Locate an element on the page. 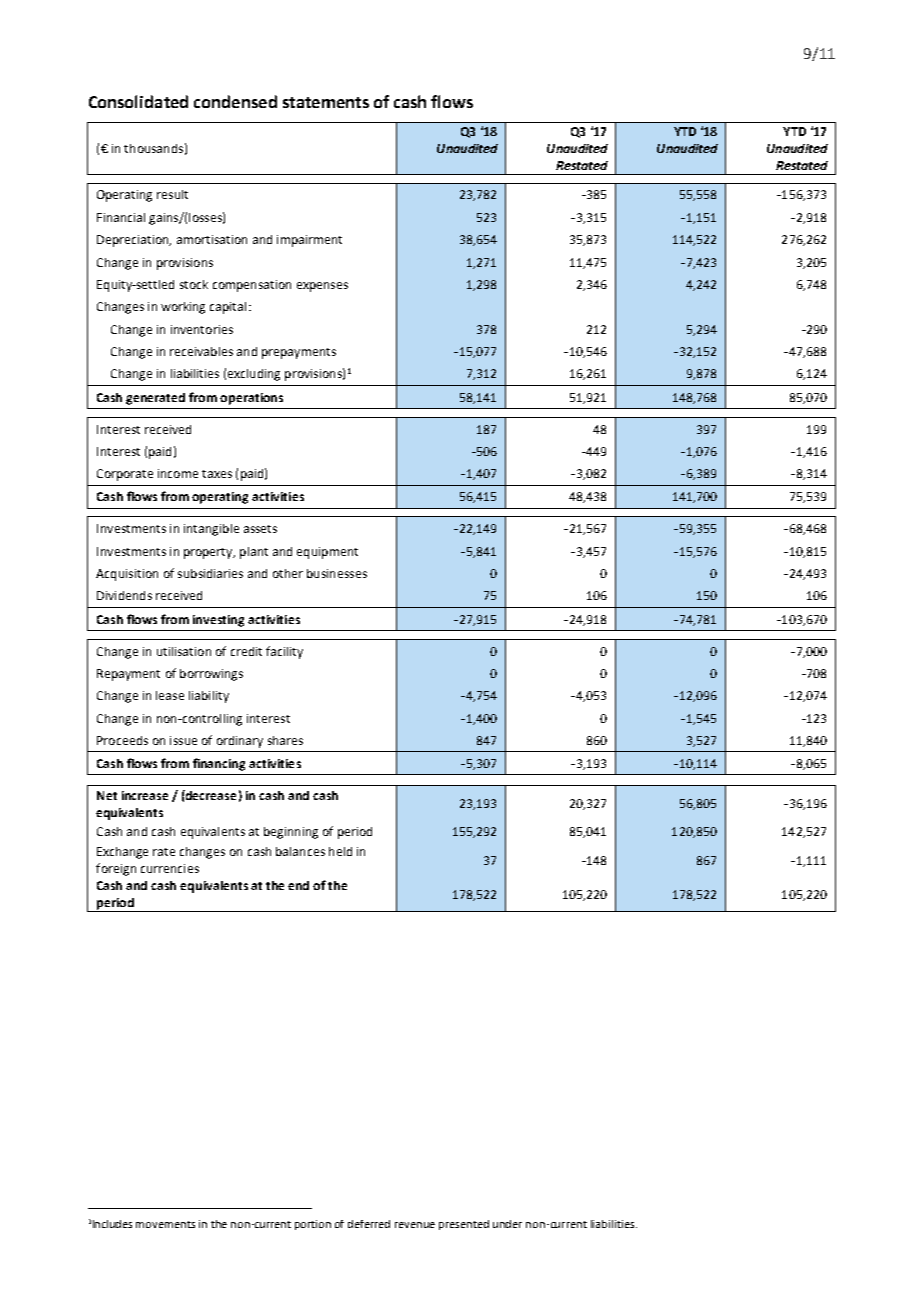  presented is located at coordinates (464, 1225).
